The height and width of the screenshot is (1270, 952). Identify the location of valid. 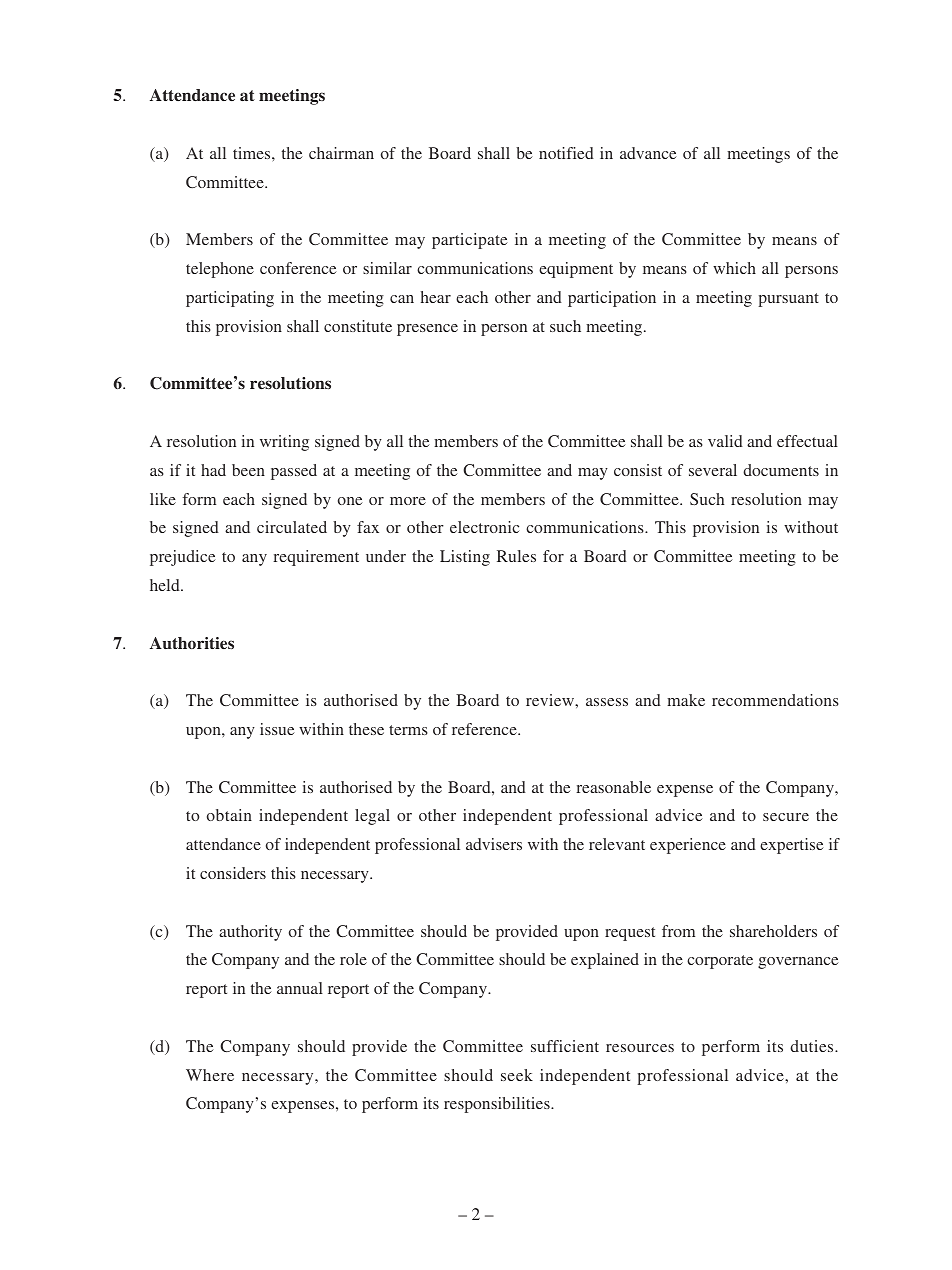
(725, 441).
